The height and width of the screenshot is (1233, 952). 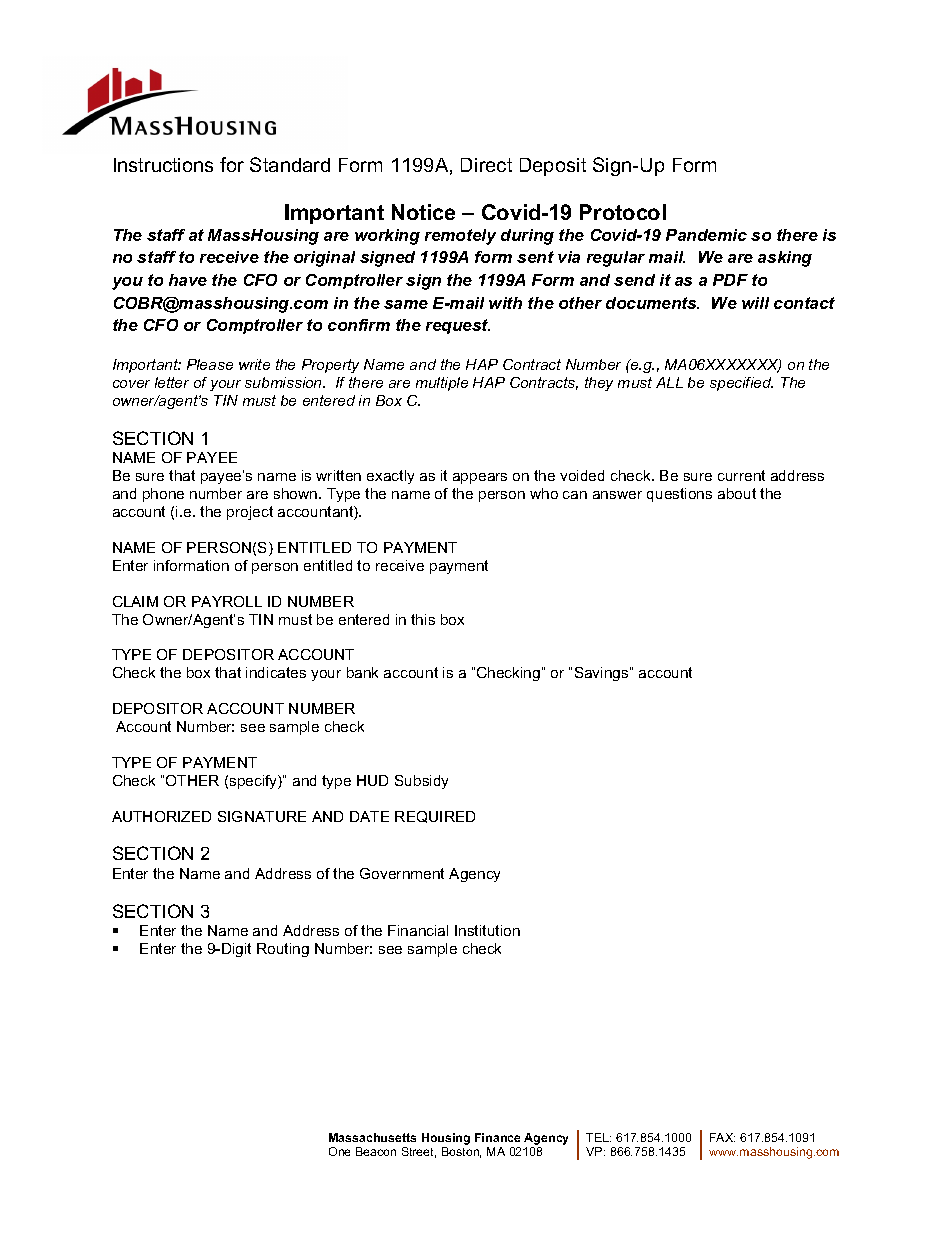 I want to click on REQUIRED, so click(x=435, y=817).
